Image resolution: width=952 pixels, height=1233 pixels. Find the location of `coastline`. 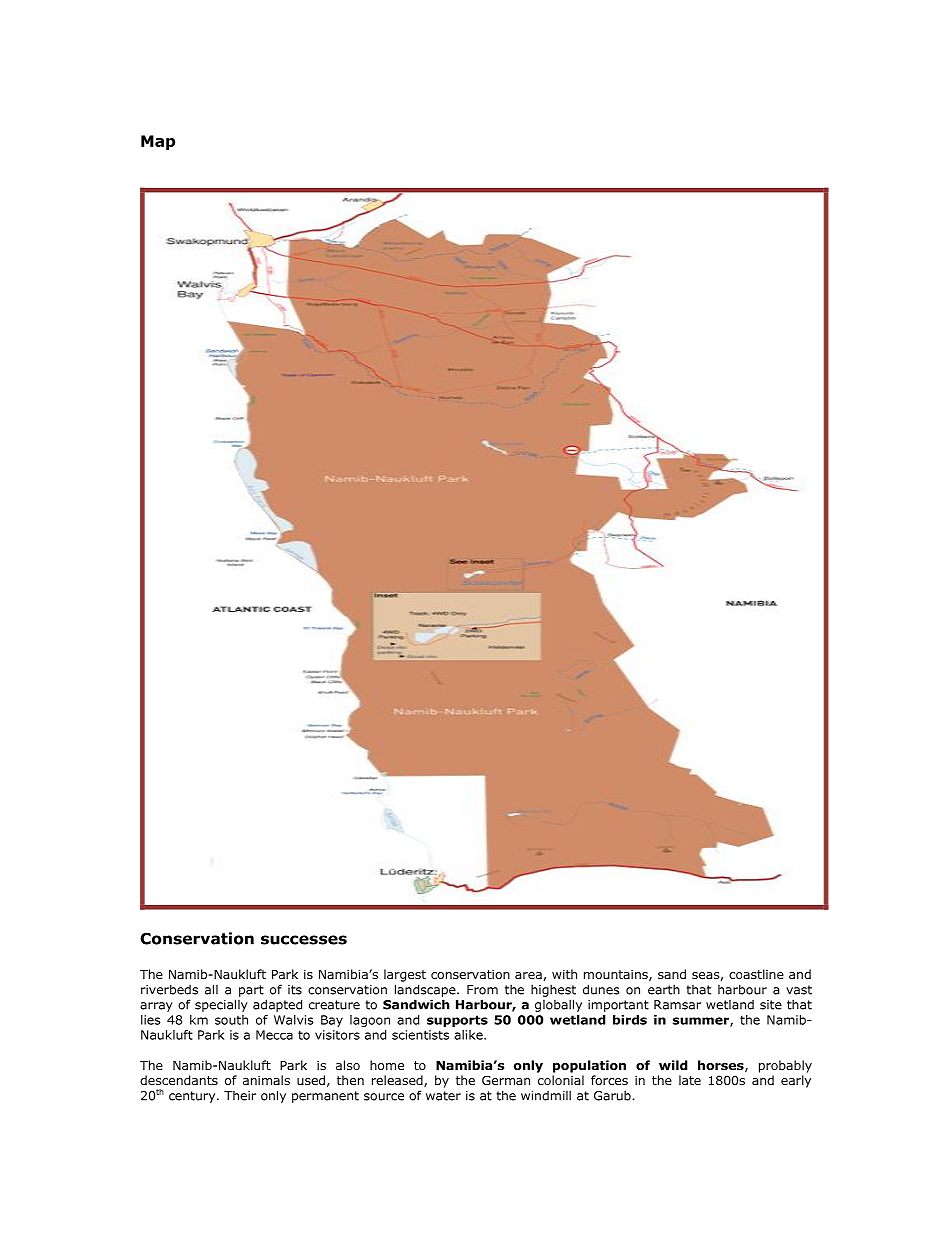

coastline is located at coordinates (756, 974).
